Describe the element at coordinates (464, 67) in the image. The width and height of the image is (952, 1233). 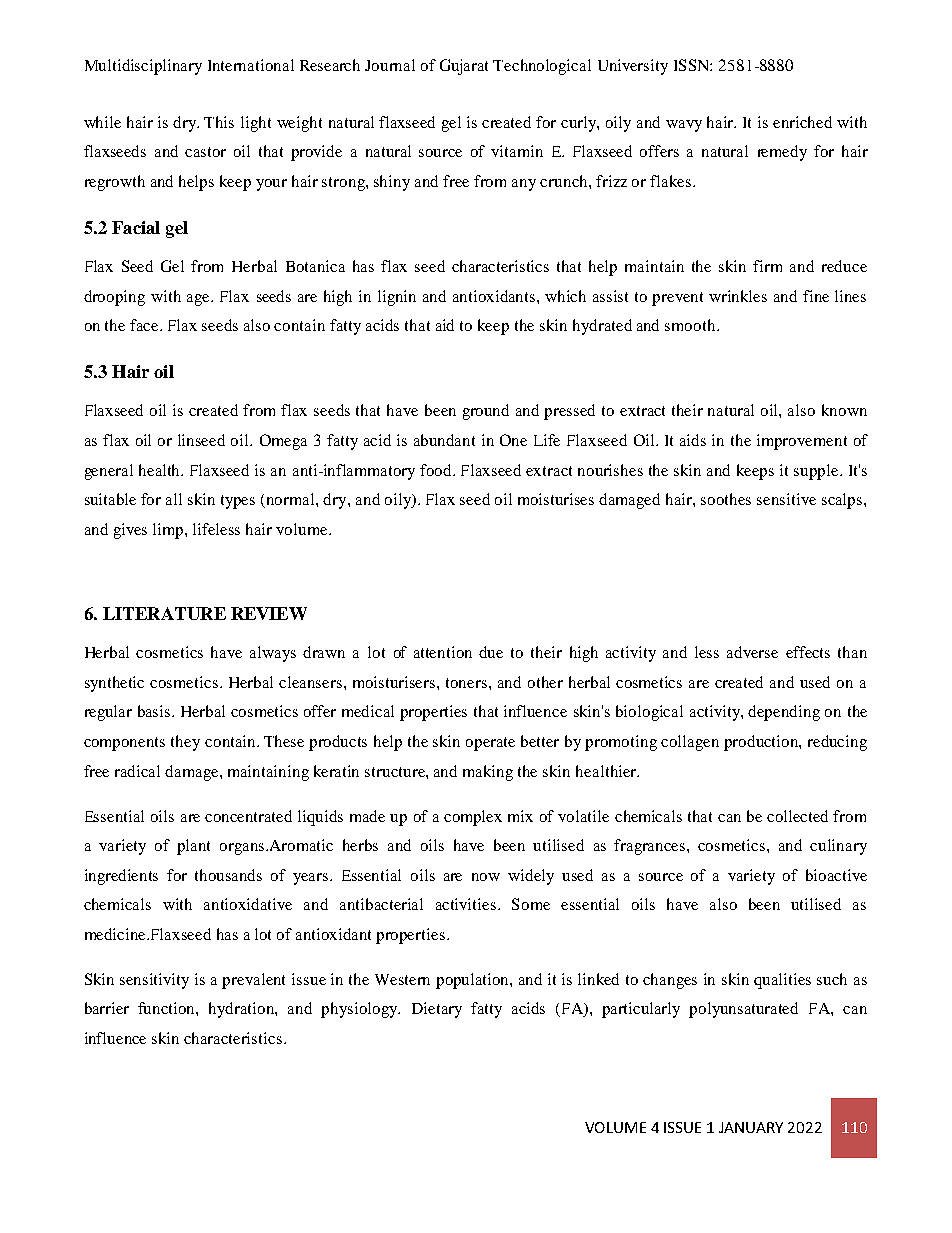
I see `Gujarat` at that location.
